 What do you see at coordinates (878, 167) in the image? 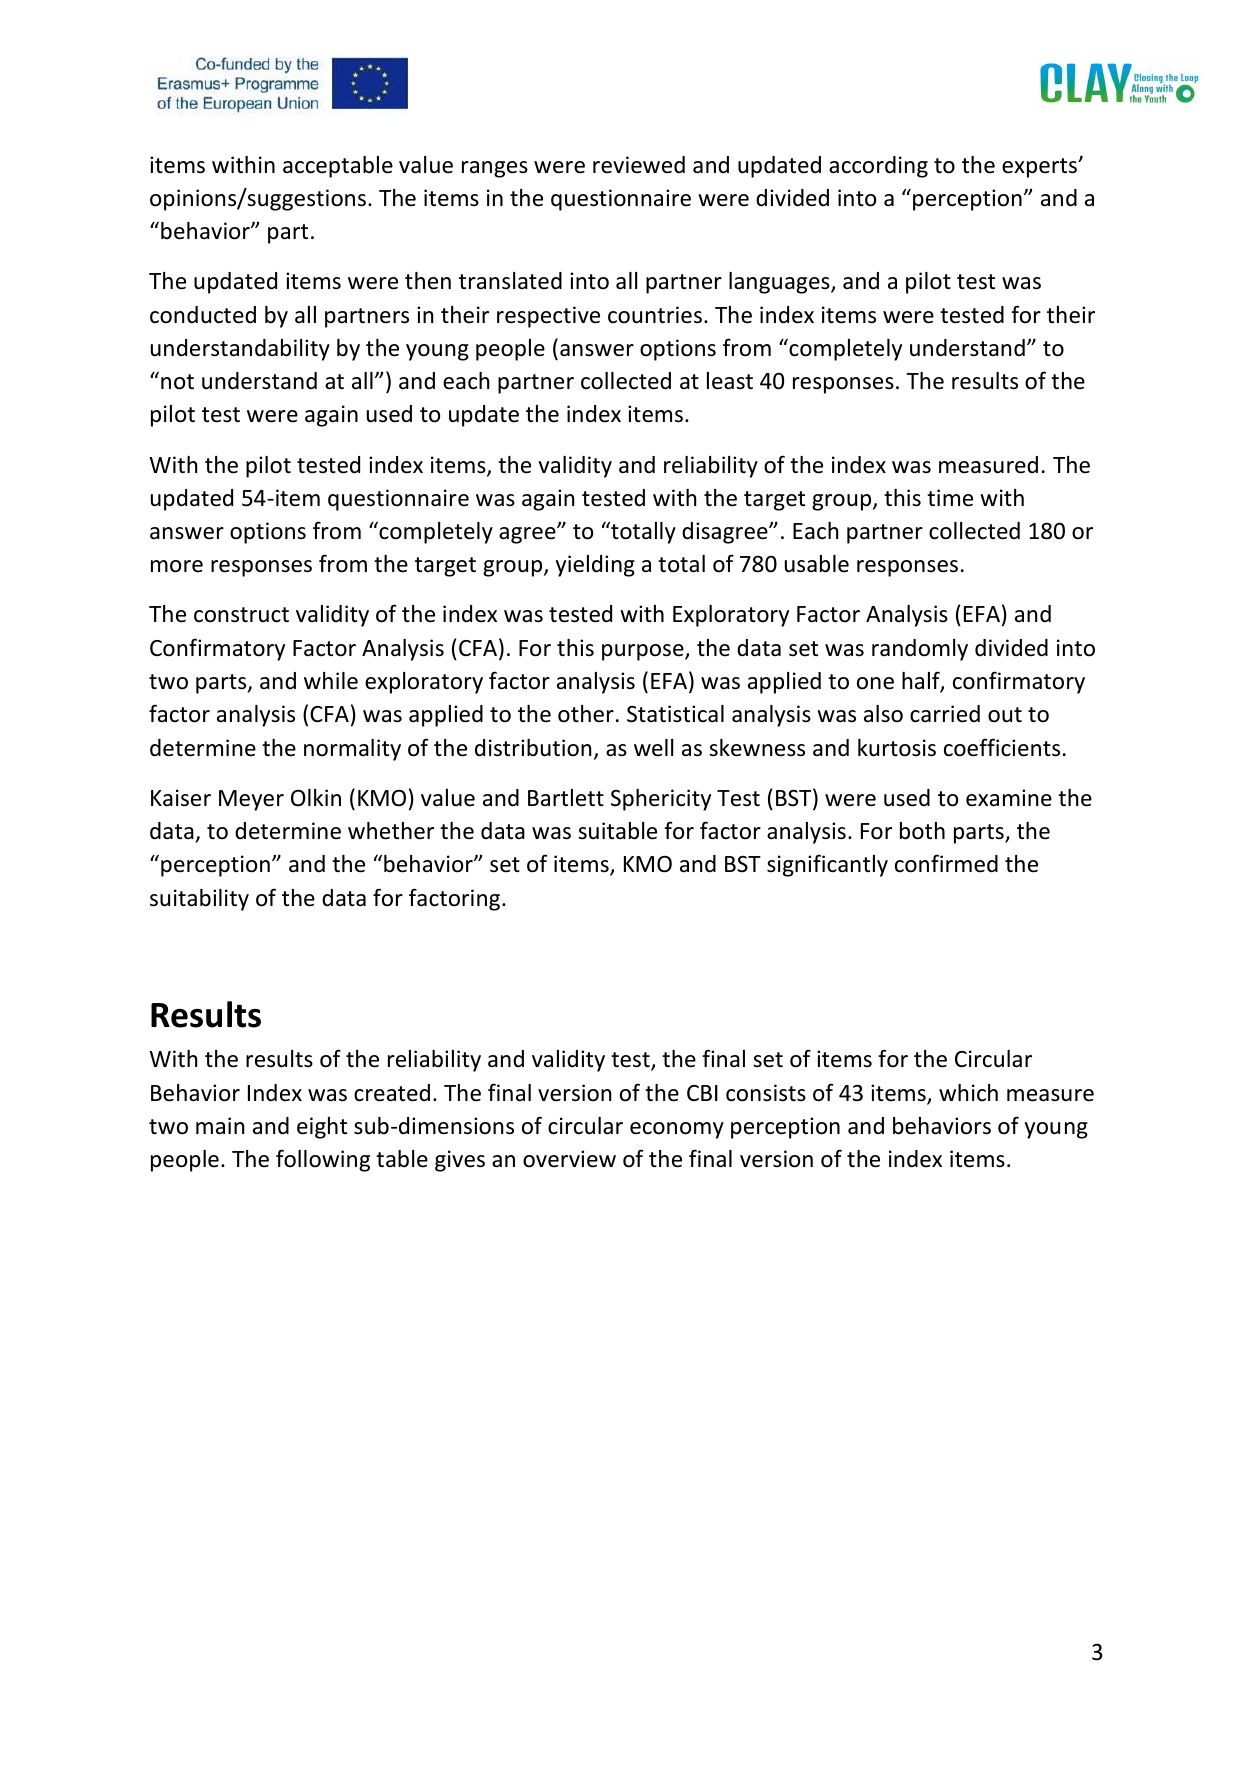
I see `according` at bounding box center [878, 167].
